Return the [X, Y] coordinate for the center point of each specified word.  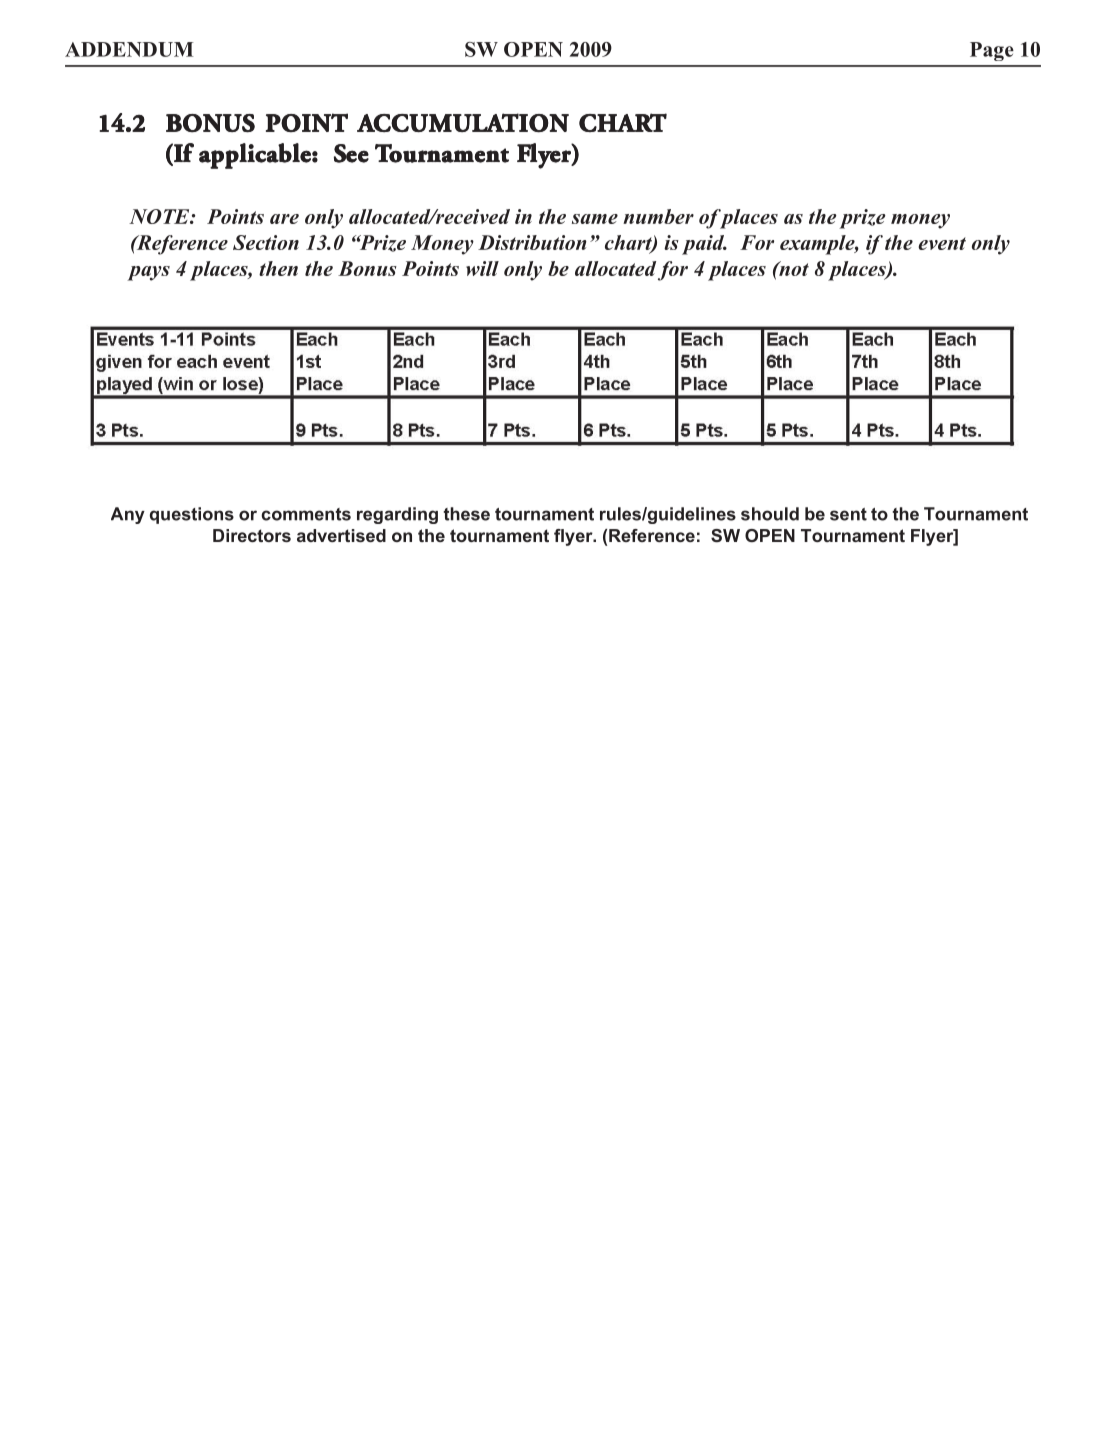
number [658, 216]
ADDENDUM [129, 49]
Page [992, 51]
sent [848, 514]
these [466, 514]
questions [192, 515]
